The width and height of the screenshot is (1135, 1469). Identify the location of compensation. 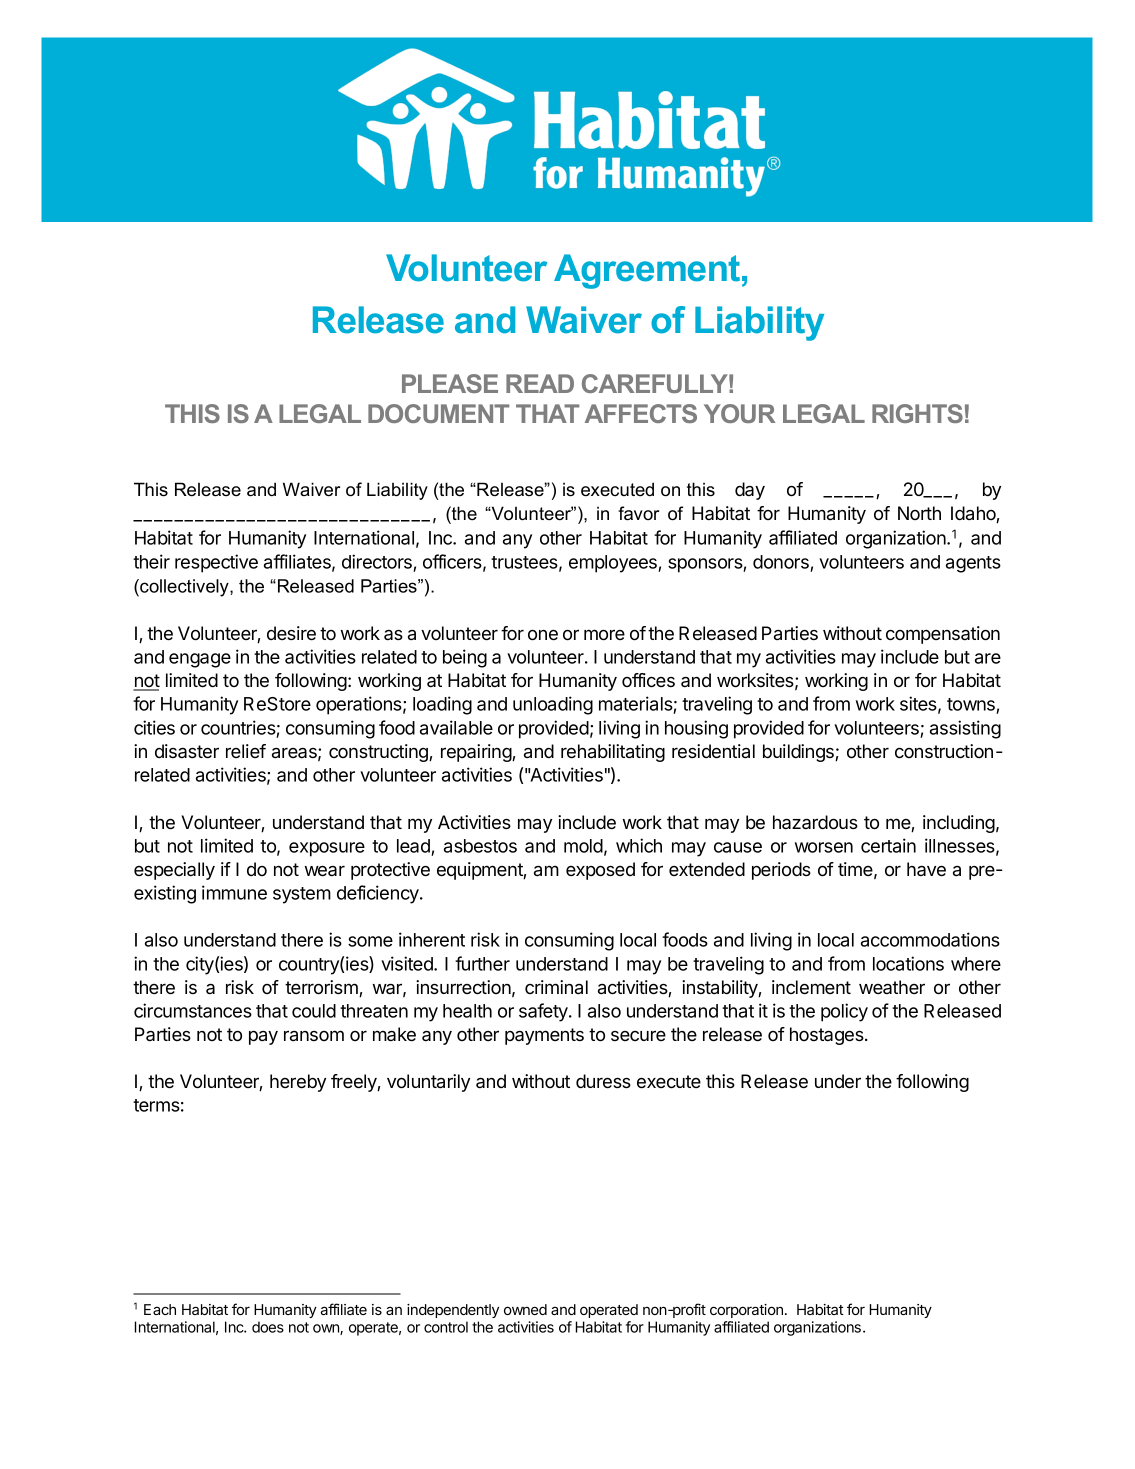
(943, 635).
